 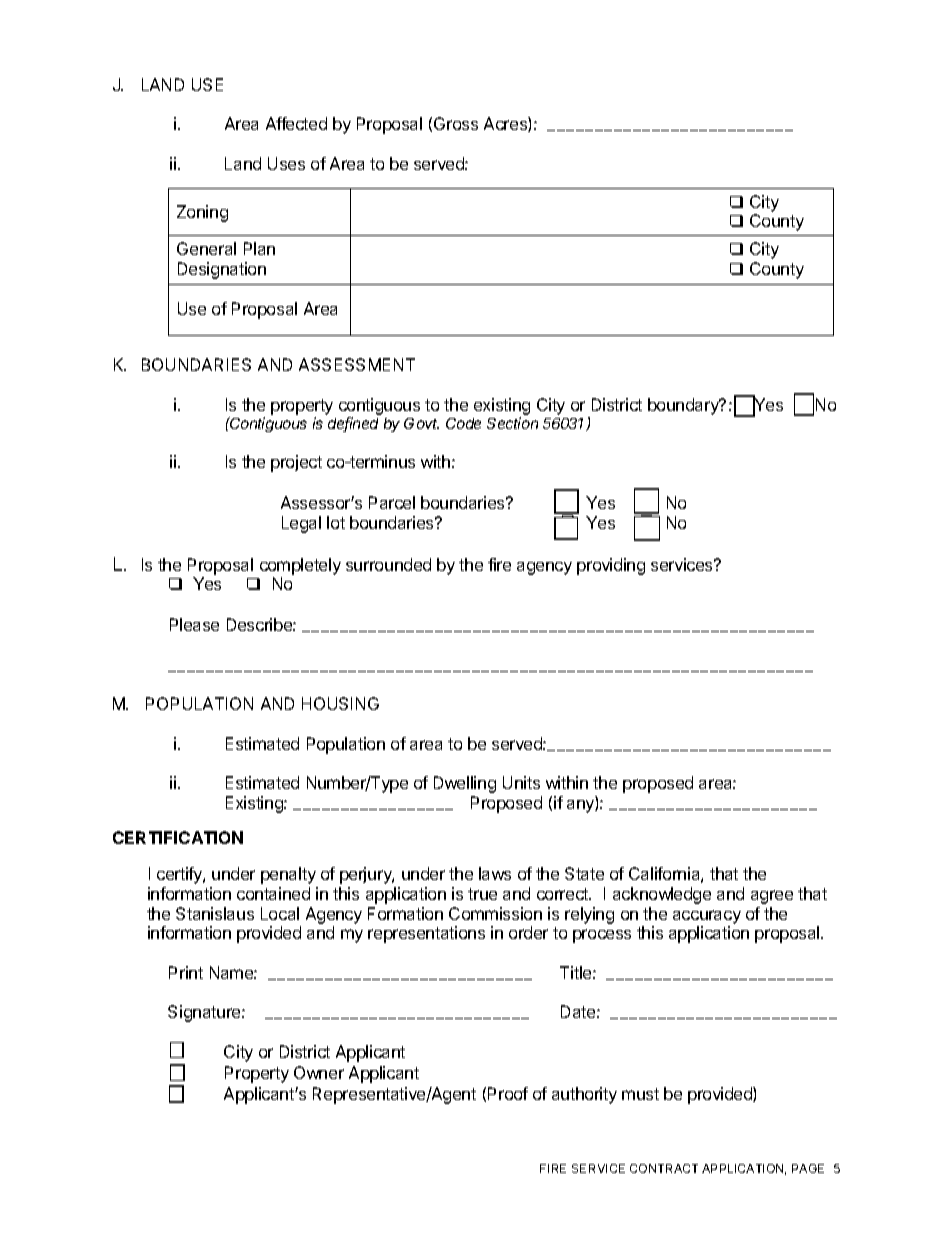 I want to click on CONTRACT, so click(x=664, y=1168).
